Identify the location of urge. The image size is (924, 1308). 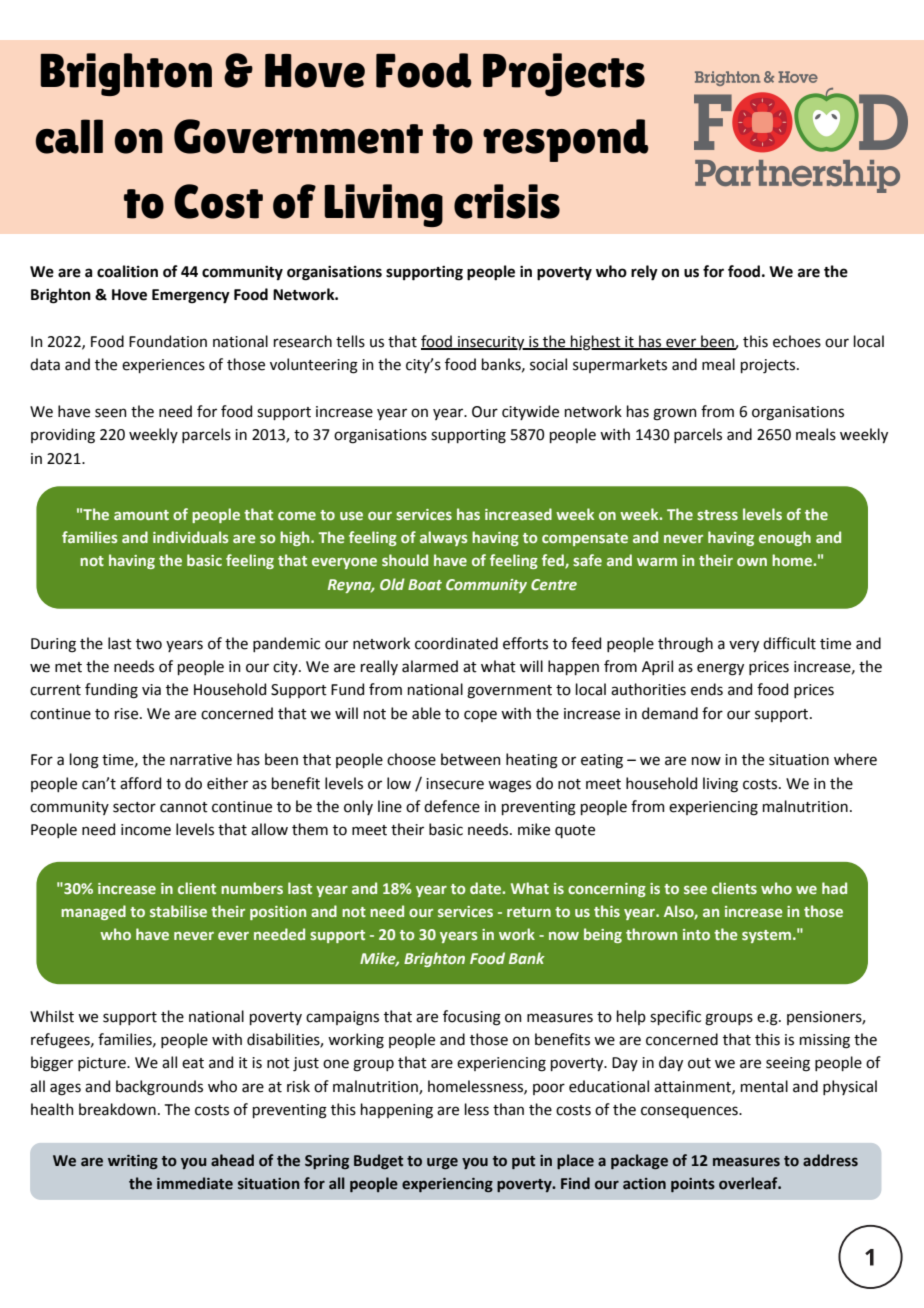
(442, 1163).
